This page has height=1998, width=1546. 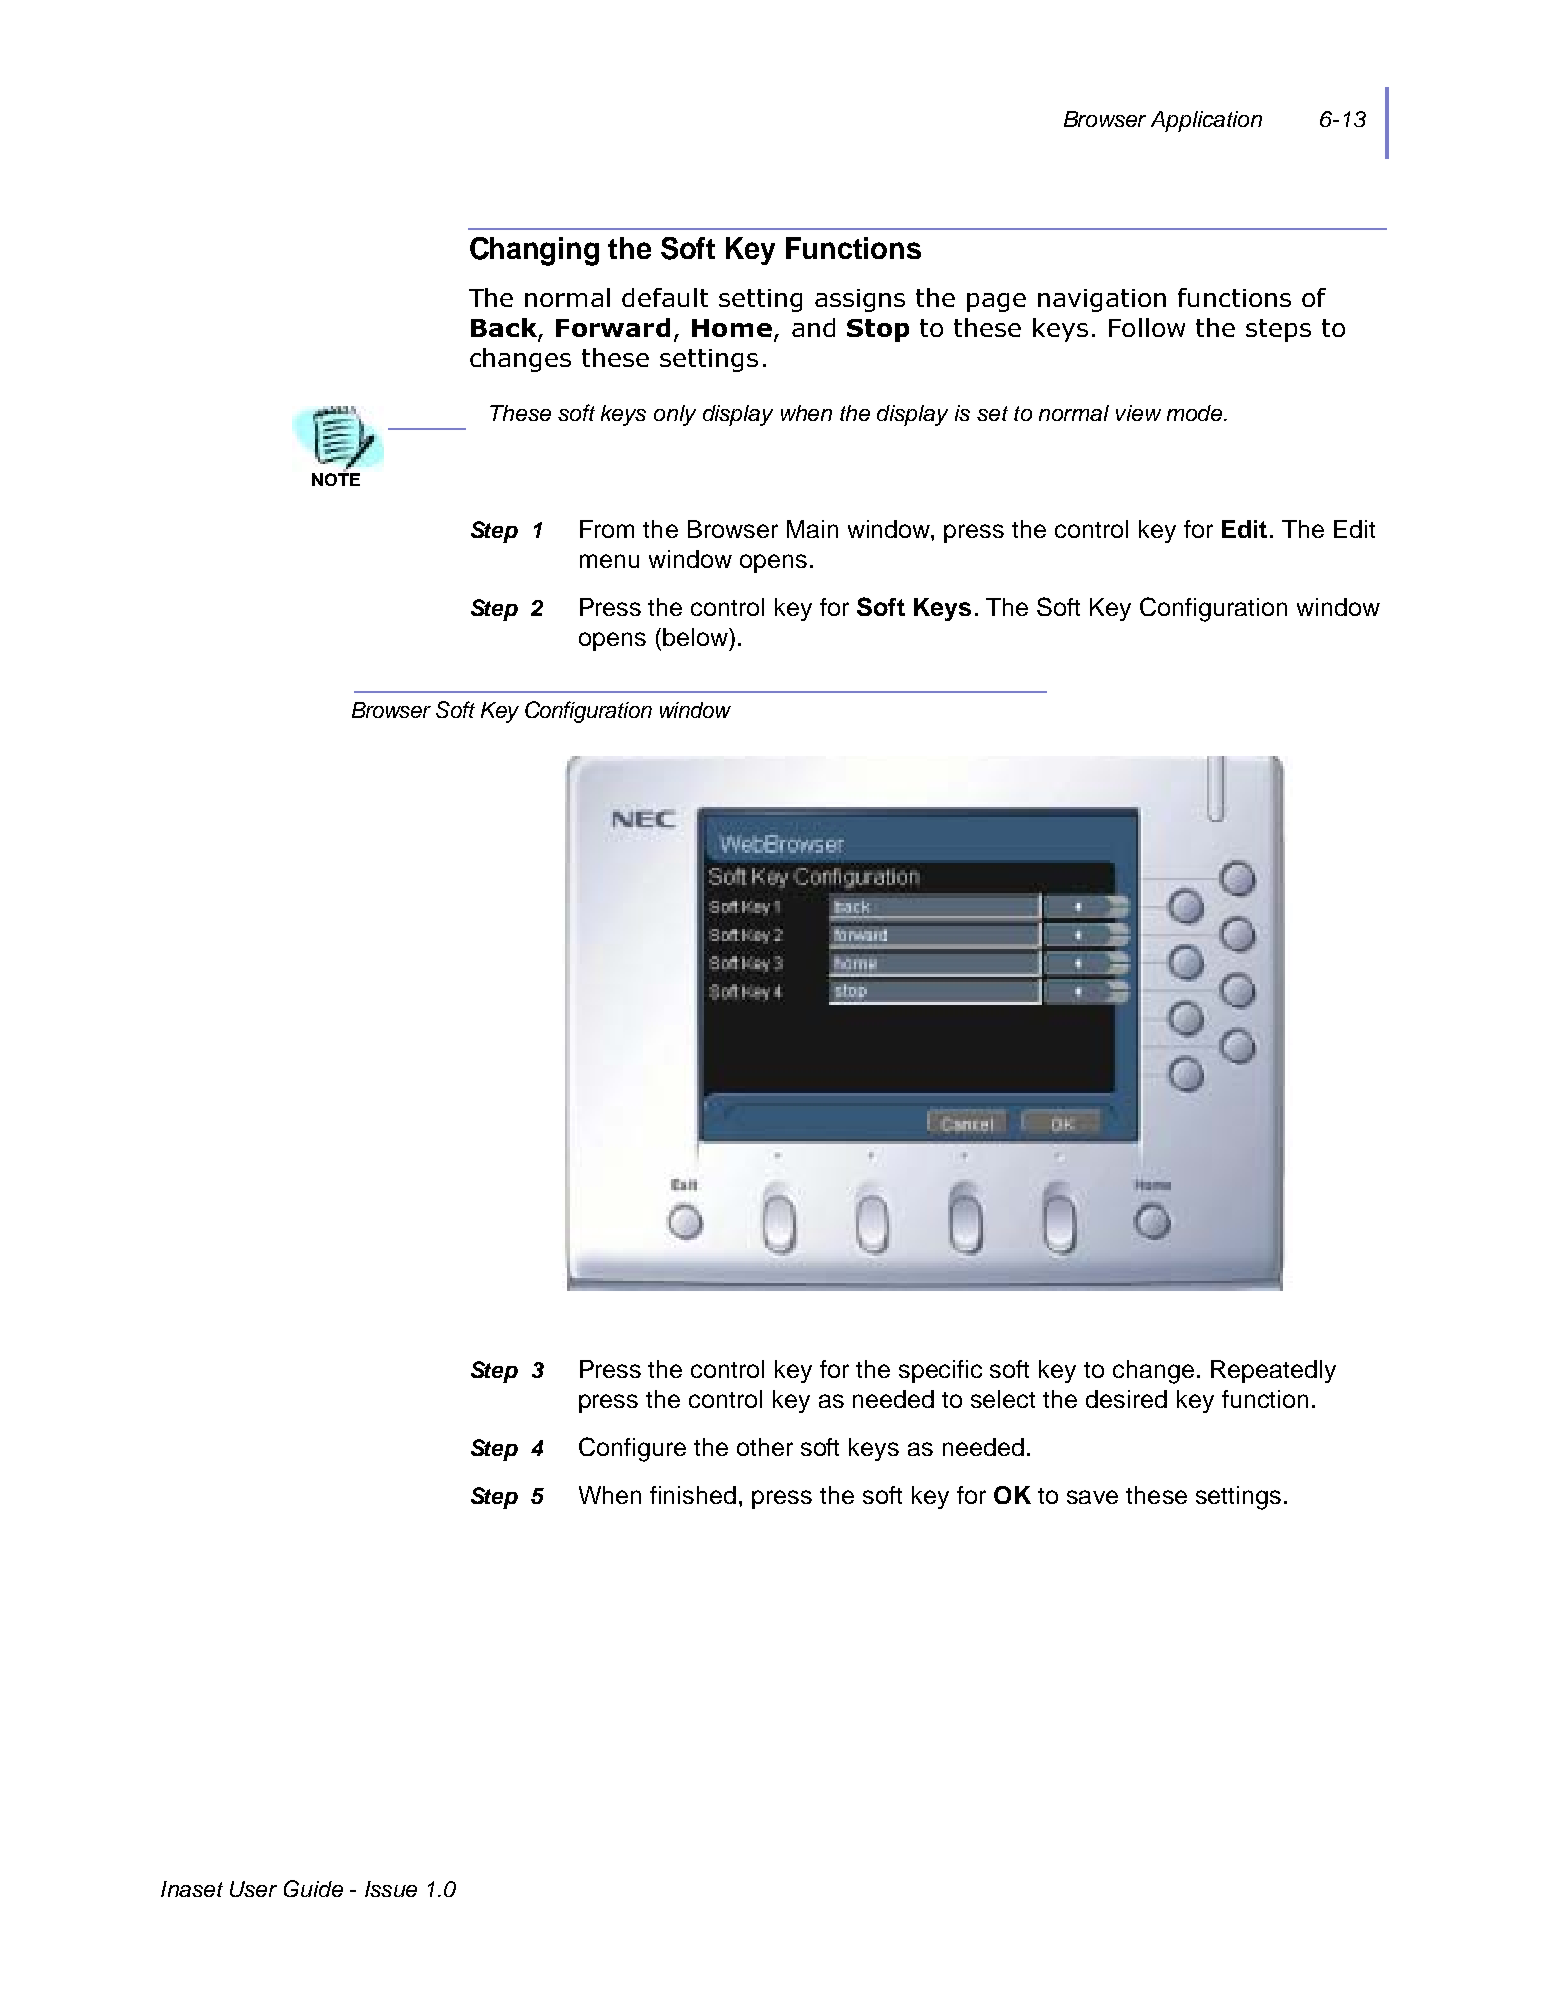 I want to click on Application, so click(x=1206, y=121).
